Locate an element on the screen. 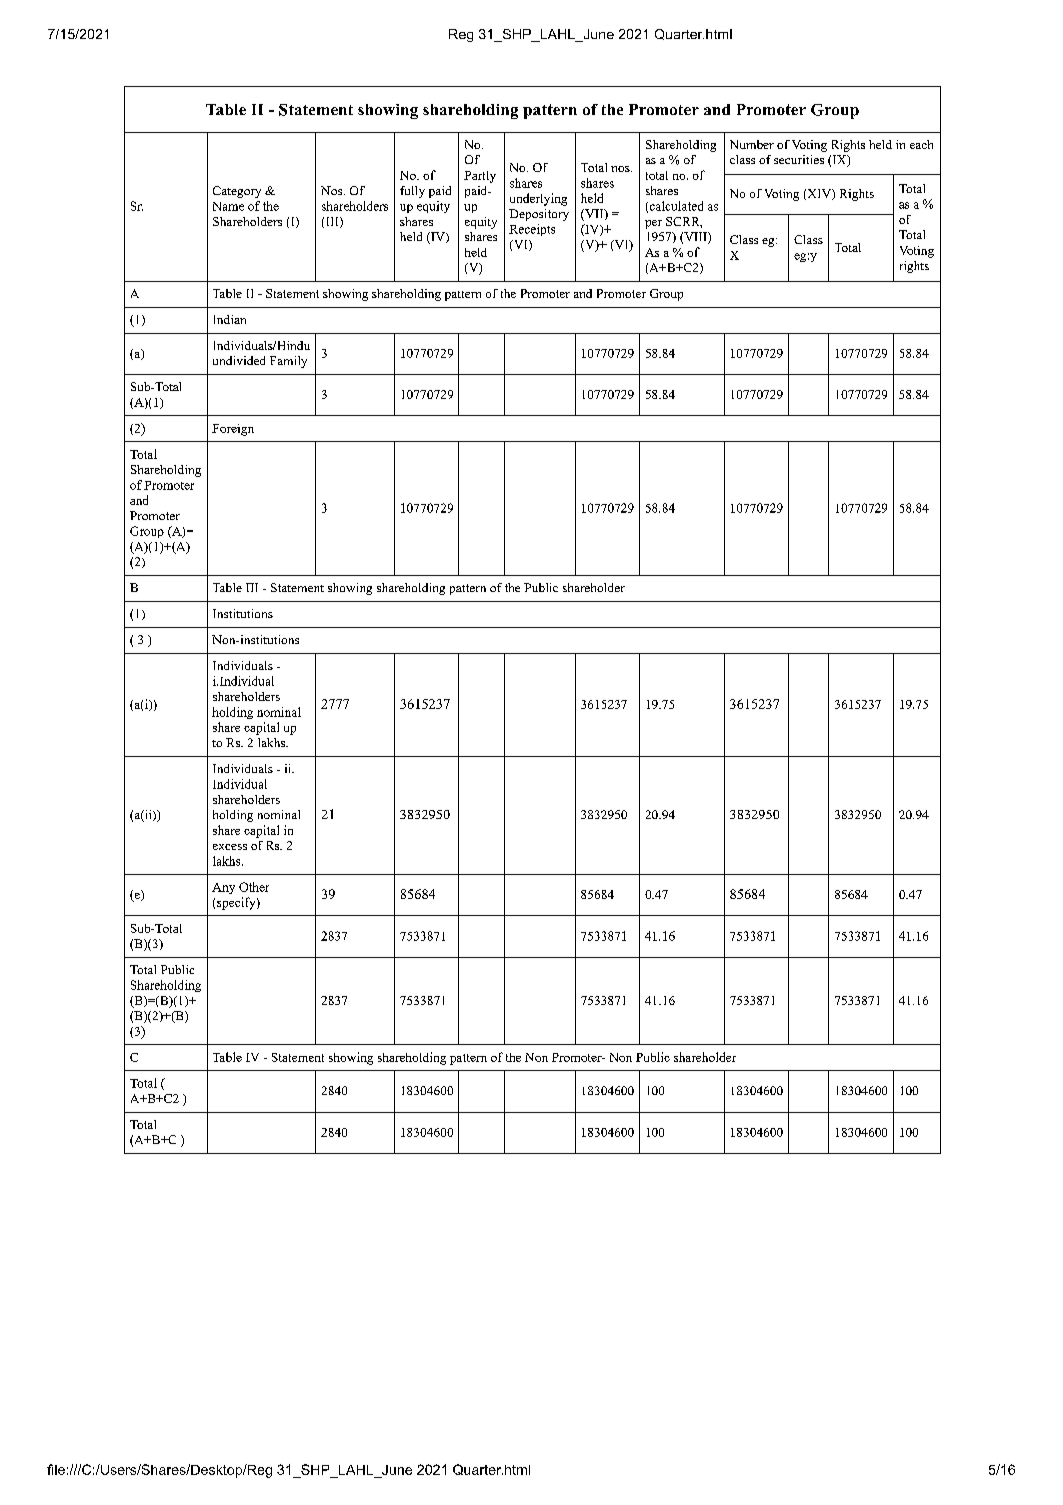  securities is located at coordinates (799, 159).
